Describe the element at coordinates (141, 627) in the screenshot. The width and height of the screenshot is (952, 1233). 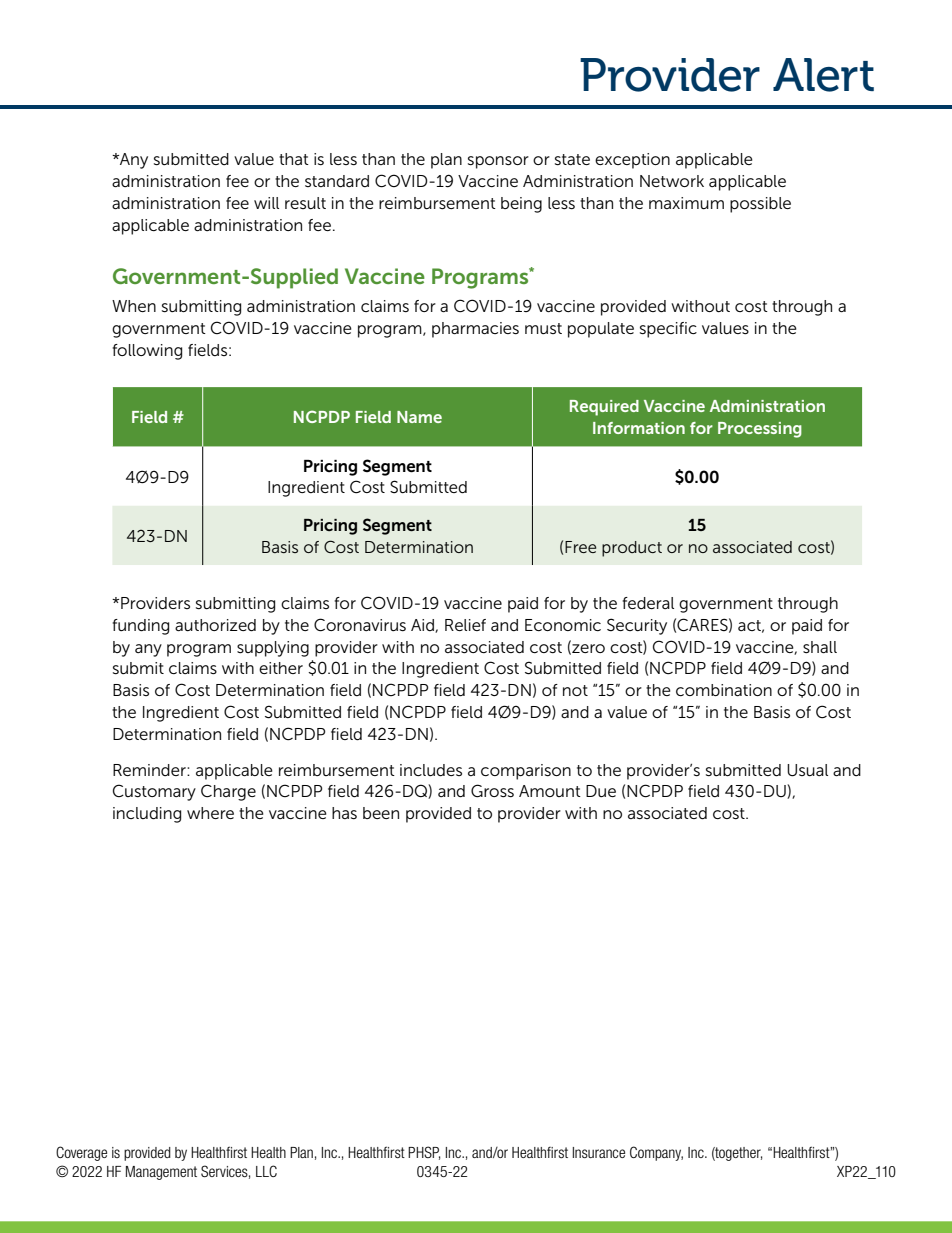
I see `funding` at that location.
